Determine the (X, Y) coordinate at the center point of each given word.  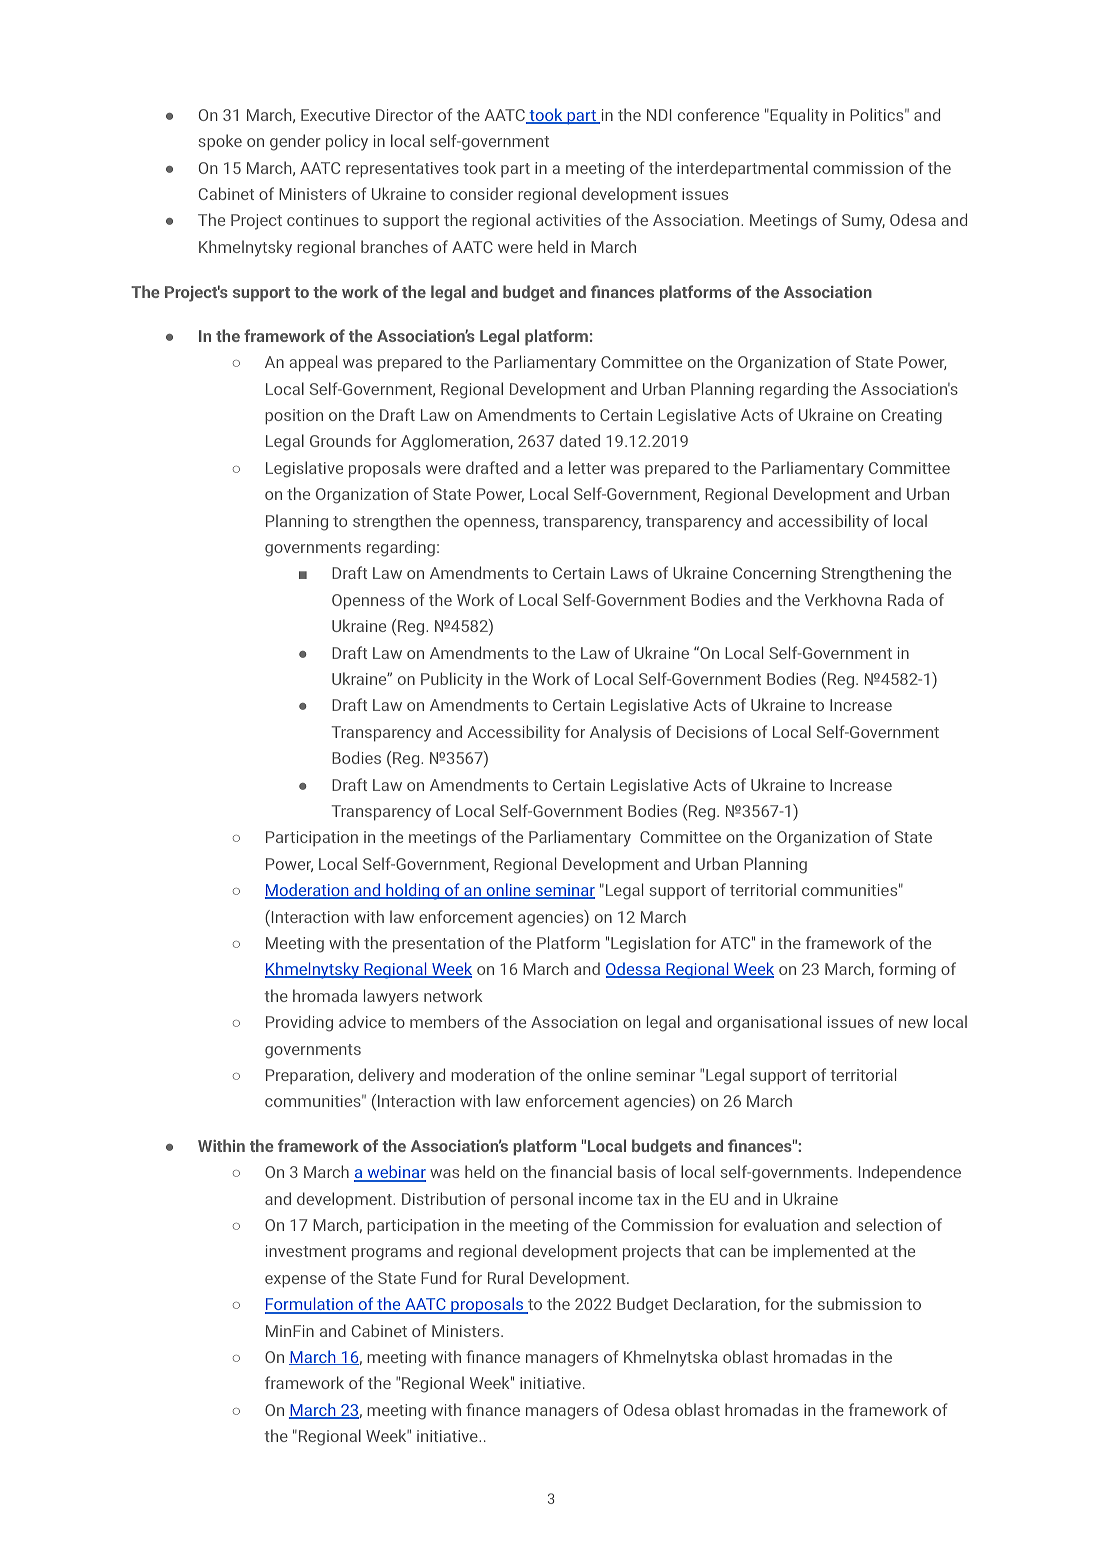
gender (295, 142)
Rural (505, 1277)
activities (568, 220)
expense (295, 1281)
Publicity (452, 680)
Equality (798, 116)
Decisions (712, 732)
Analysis (620, 733)
